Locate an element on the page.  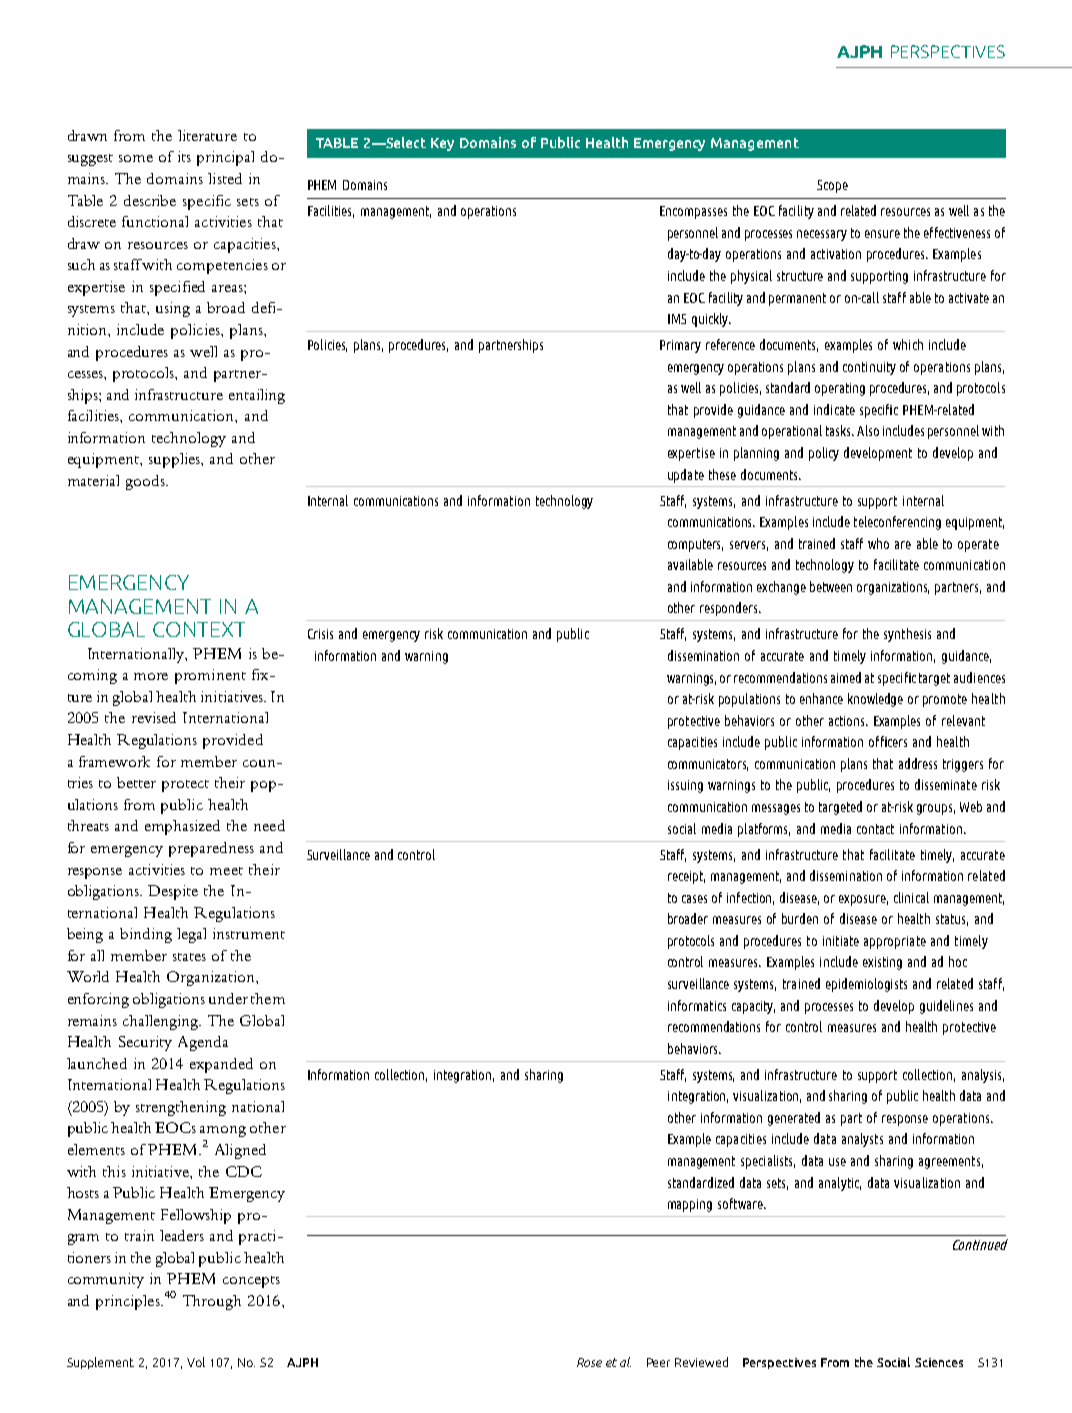
listed is located at coordinates (225, 178).
